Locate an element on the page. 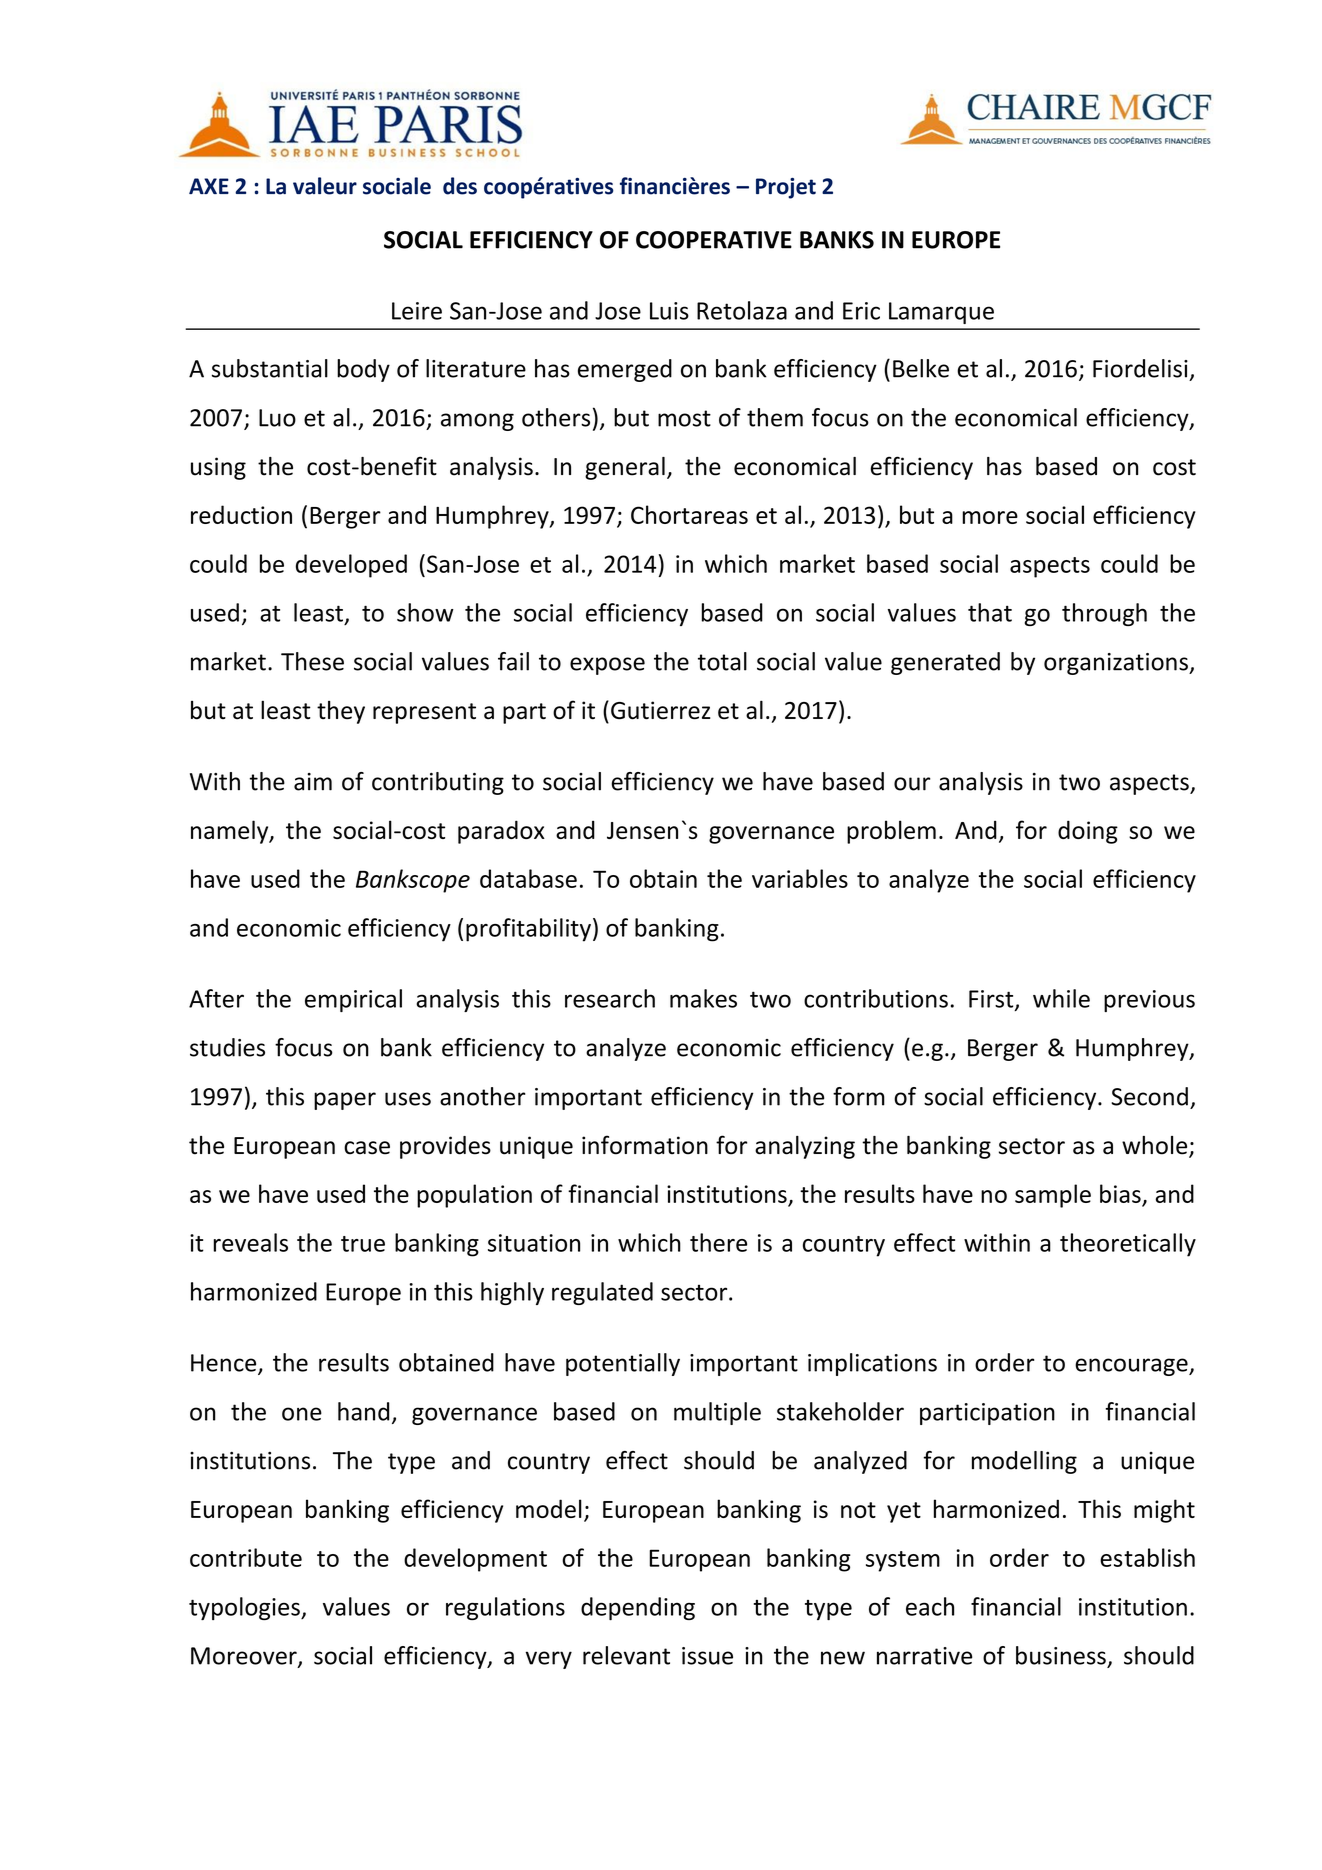 Image resolution: width=1322 pixels, height=1870 pixels. Luis is located at coordinates (669, 311).
